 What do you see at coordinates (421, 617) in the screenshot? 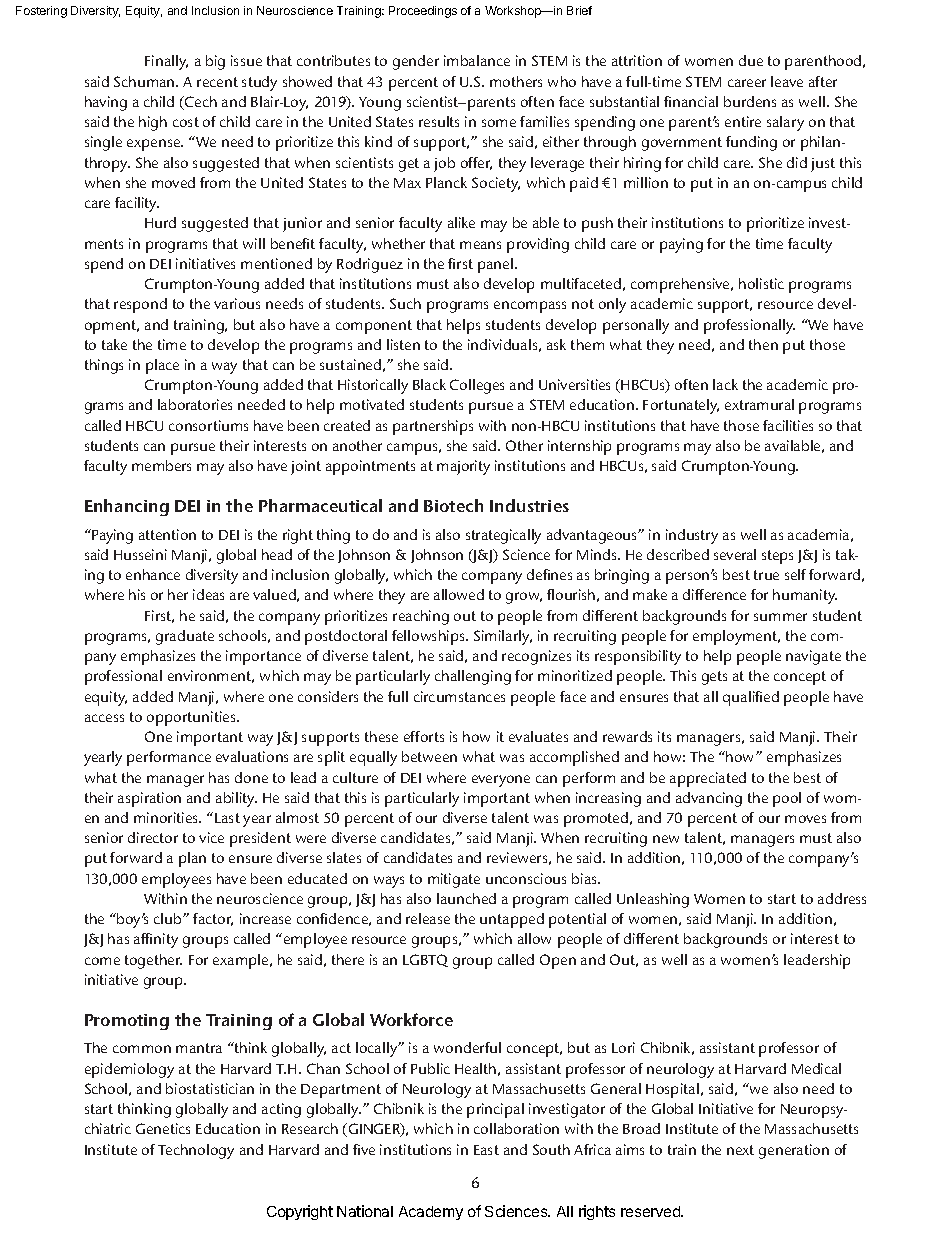
I see `reaching` at bounding box center [421, 617].
